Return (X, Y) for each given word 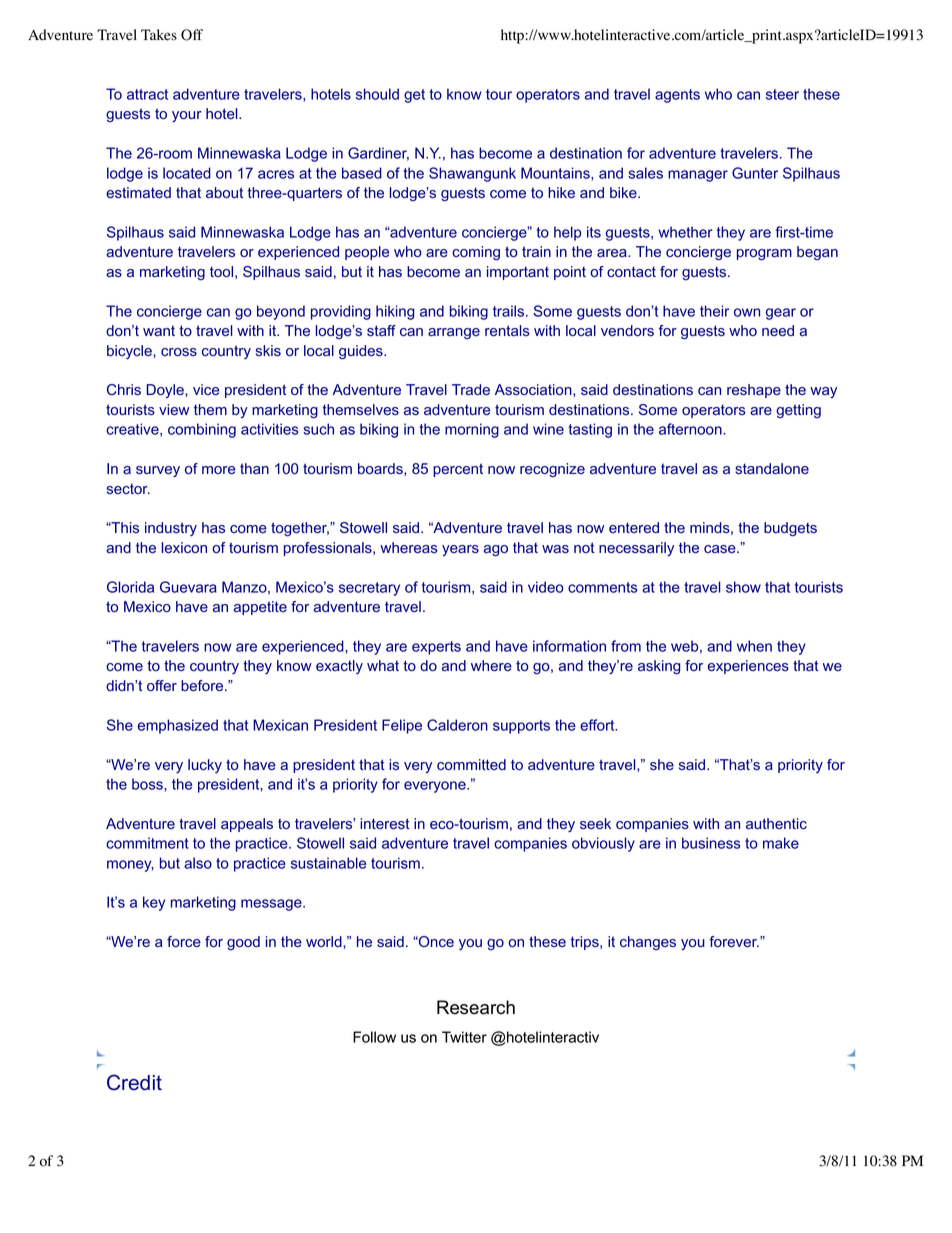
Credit (134, 1082)
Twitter (464, 1037)
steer (782, 94)
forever (734, 942)
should (377, 94)
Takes (159, 35)
